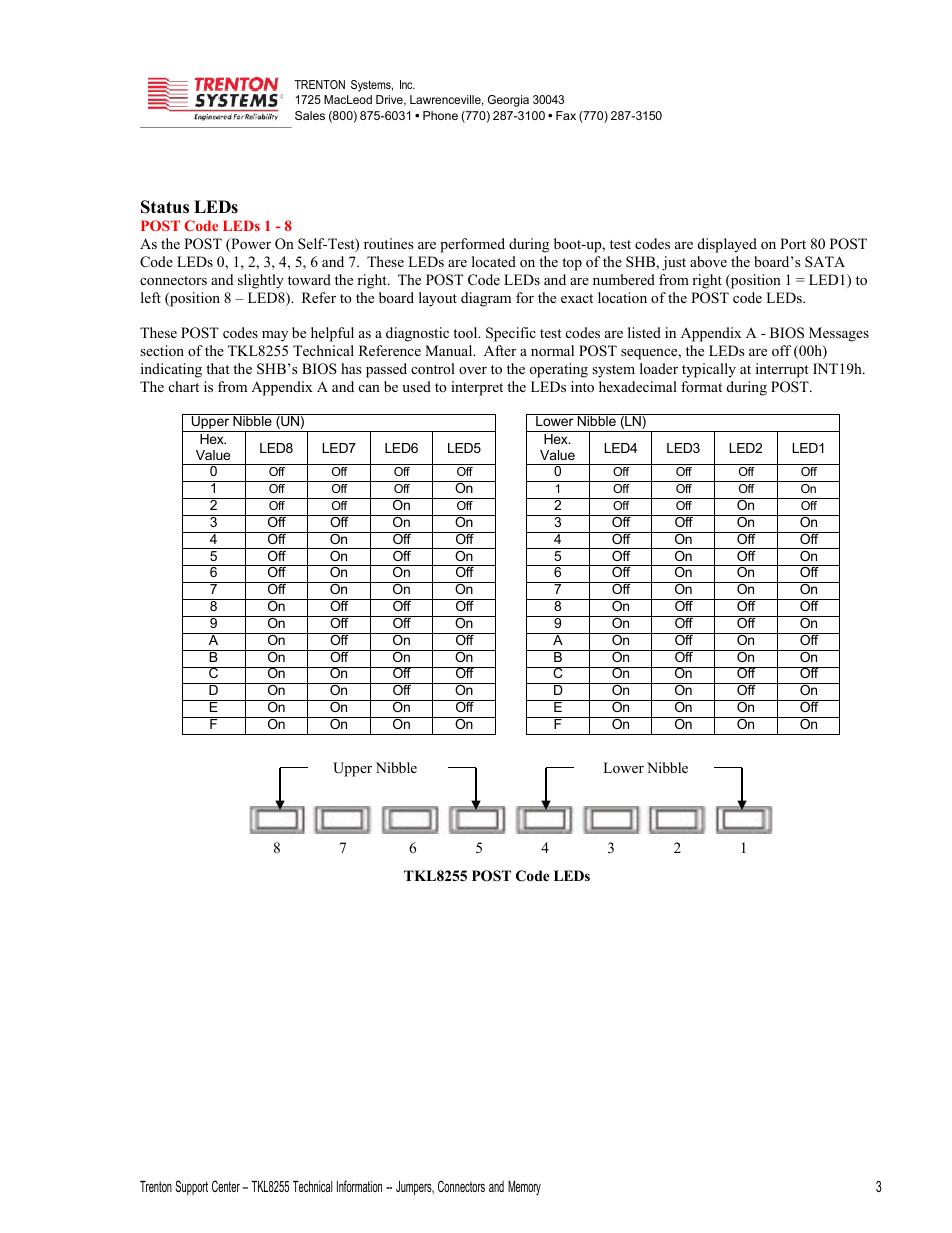 The height and width of the screenshot is (1233, 952). What do you see at coordinates (310, 115) in the screenshot?
I see `Sales` at bounding box center [310, 115].
